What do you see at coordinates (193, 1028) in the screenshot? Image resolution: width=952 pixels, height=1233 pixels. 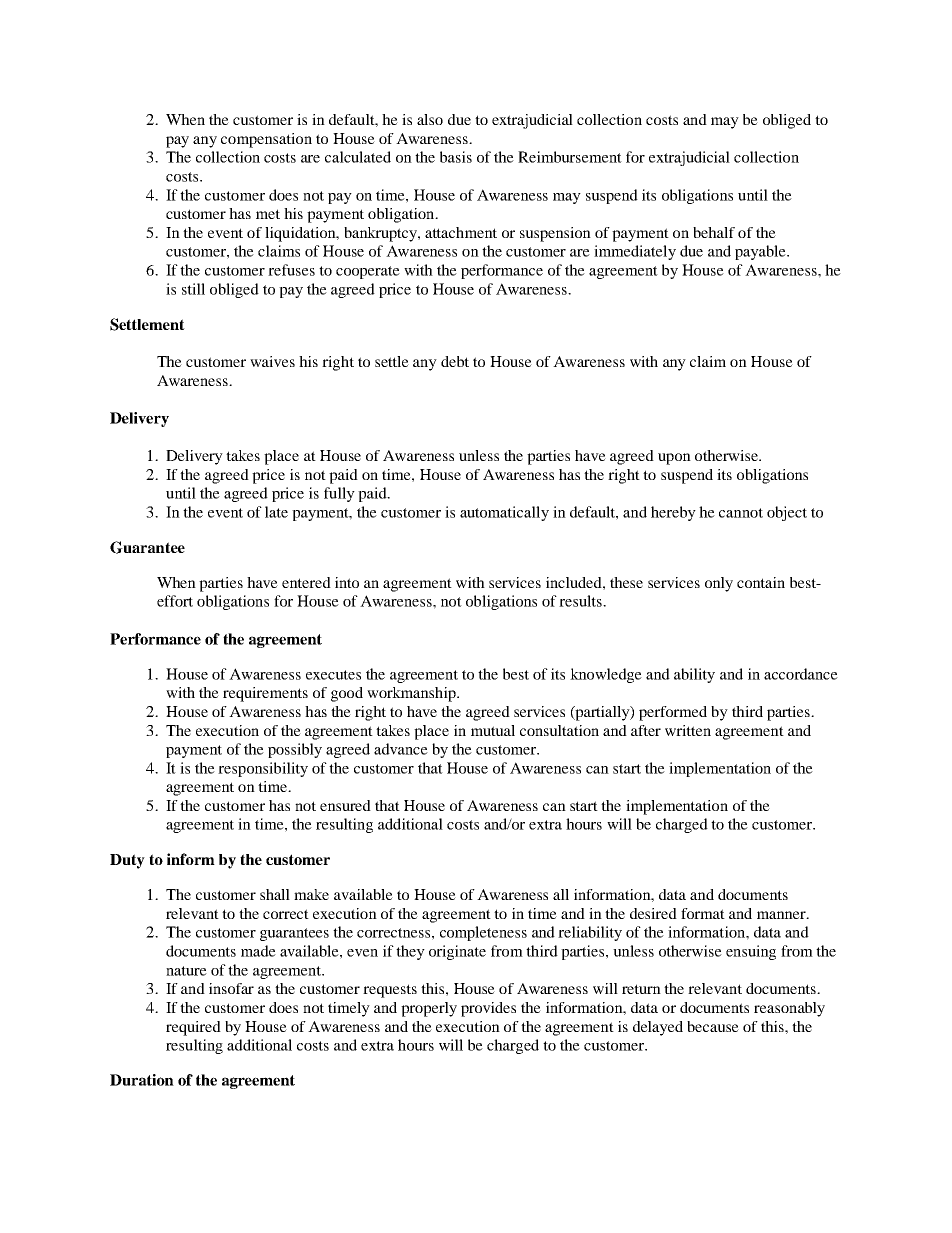 I see `required` at bounding box center [193, 1028].
